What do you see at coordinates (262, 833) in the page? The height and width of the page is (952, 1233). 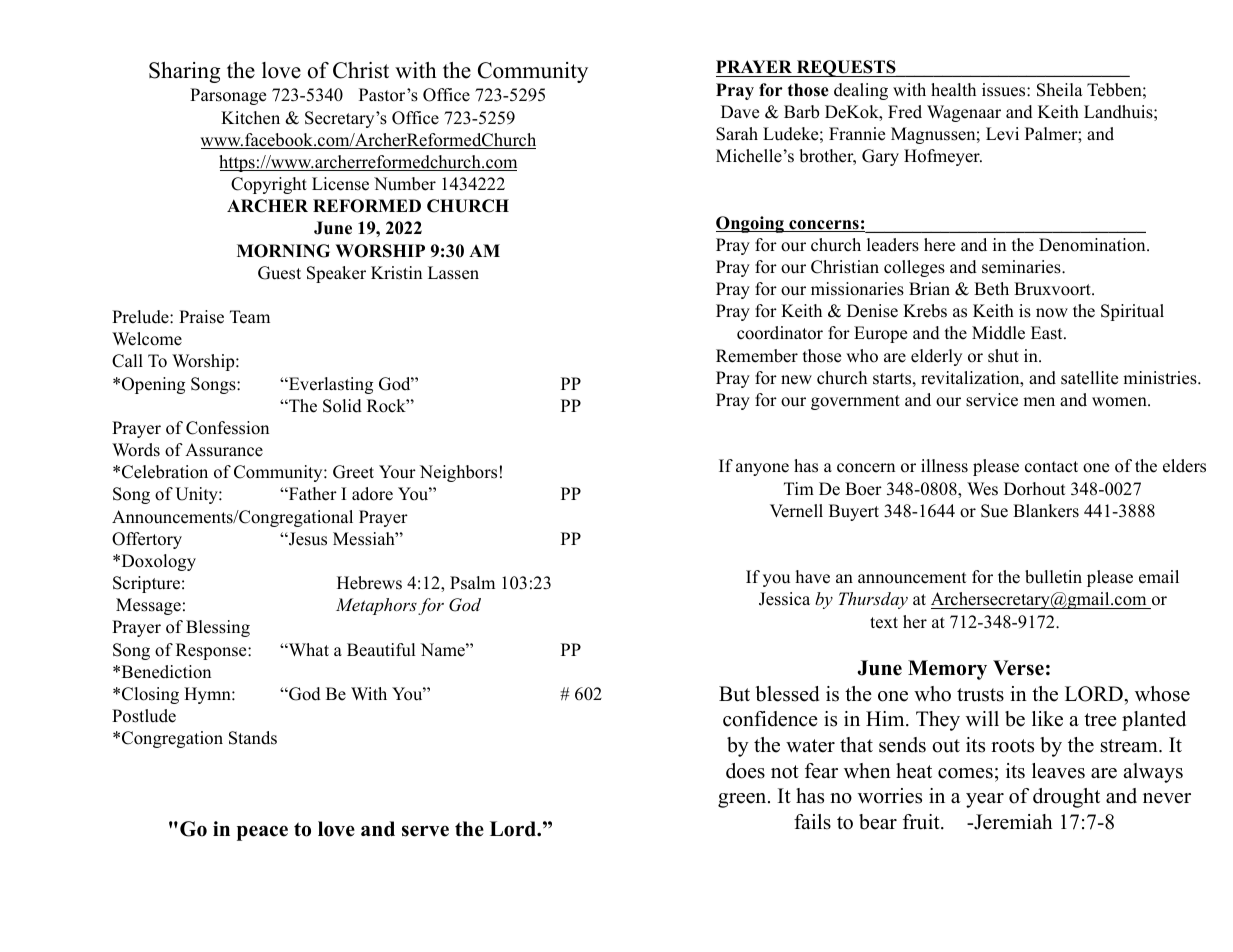 I see `peace` at bounding box center [262, 833].
